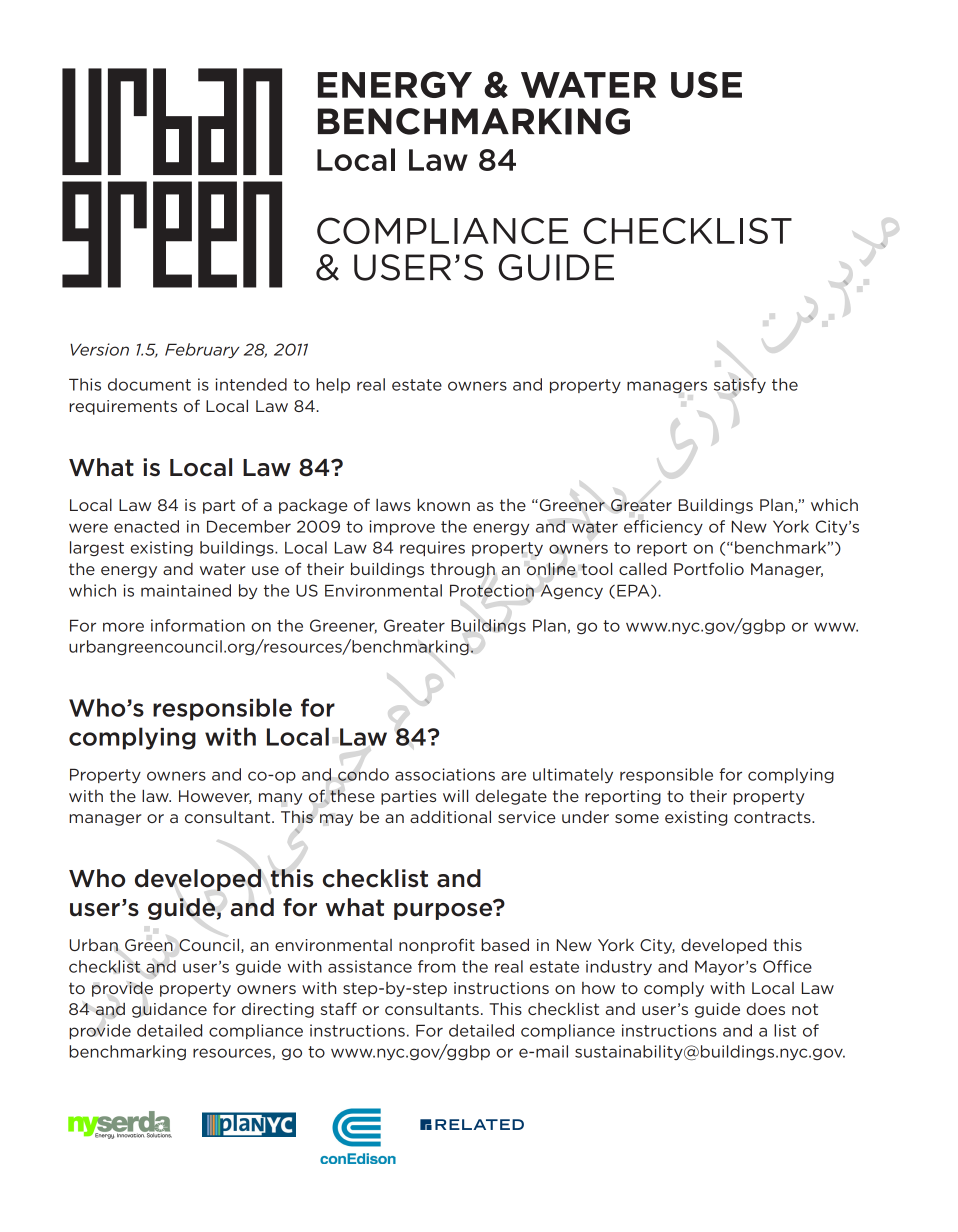 The height and width of the screenshot is (1232, 958). What do you see at coordinates (663, 527) in the screenshot?
I see `efficiency` at bounding box center [663, 527].
